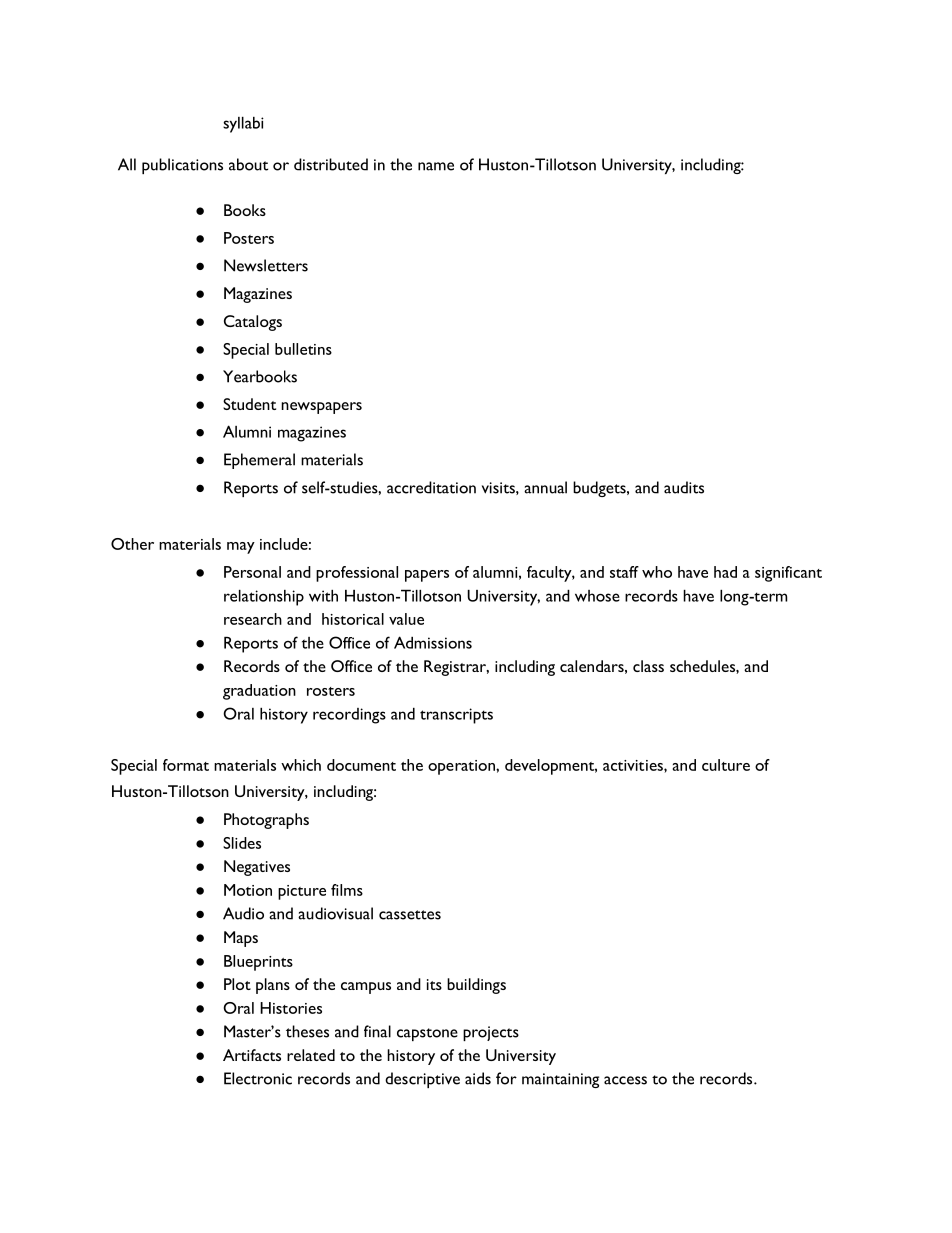  I want to click on publications, so click(182, 166).
